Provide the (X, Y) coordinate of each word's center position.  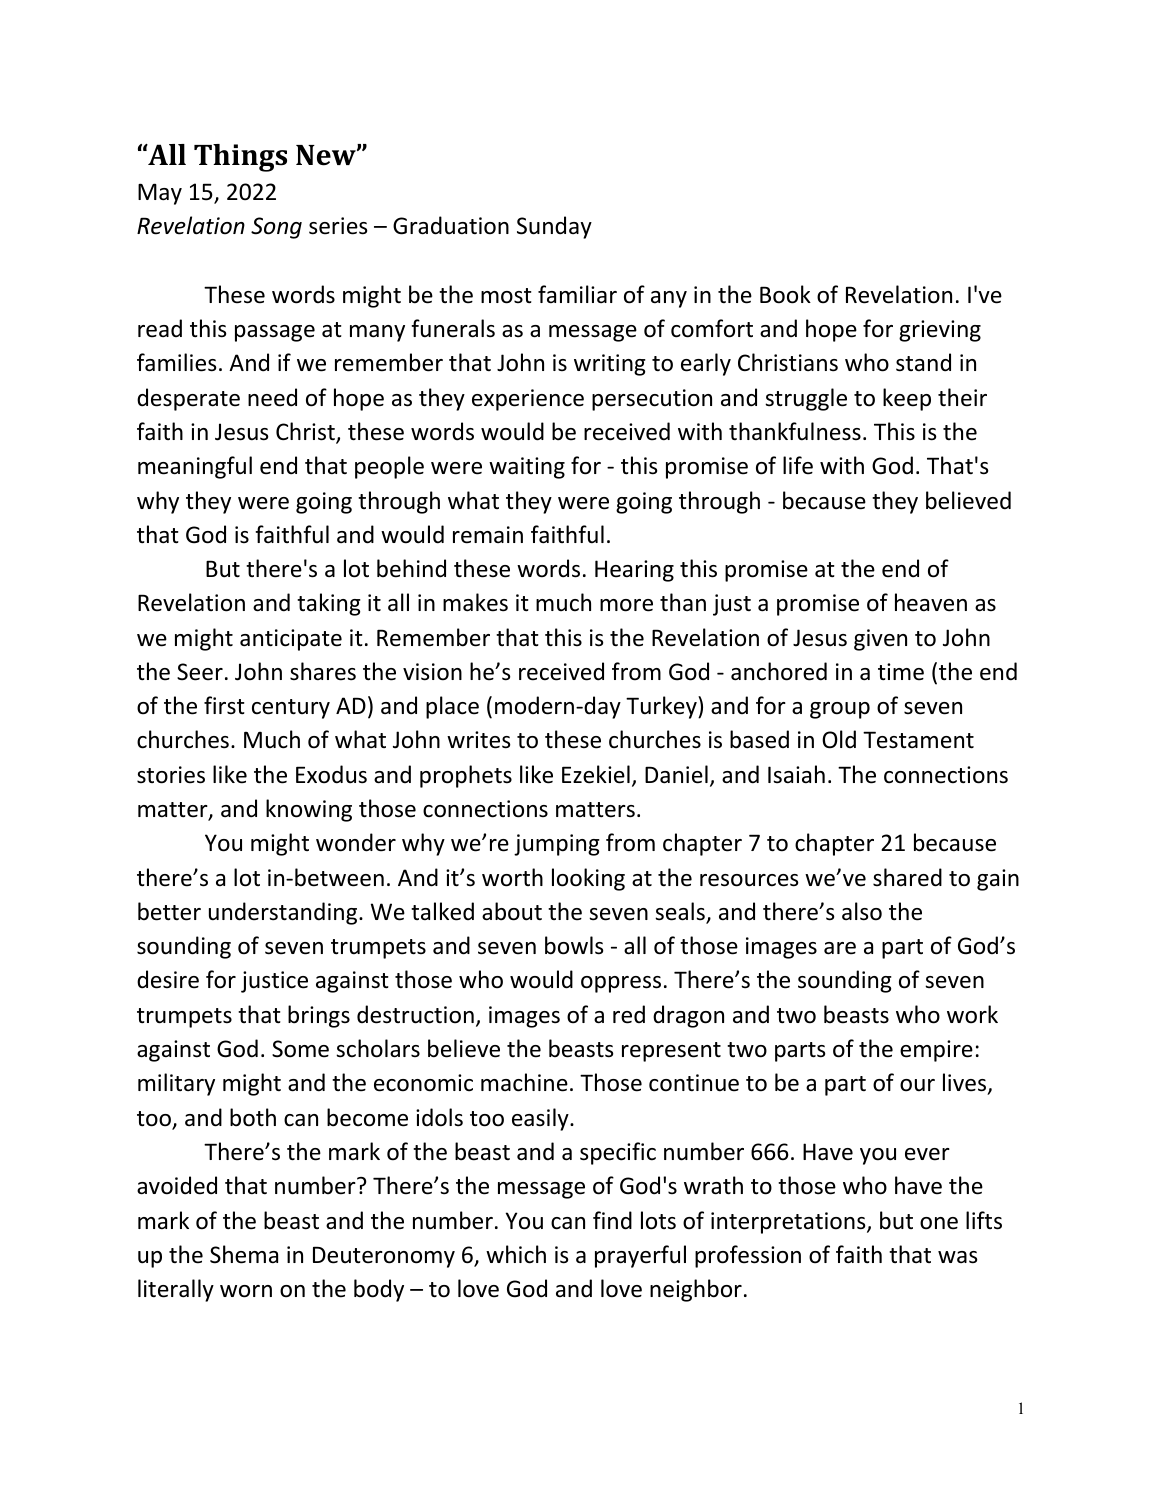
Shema (244, 1254)
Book (785, 294)
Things (240, 158)
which (516, 1254)
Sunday (554, 227)
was (957, 1257)
